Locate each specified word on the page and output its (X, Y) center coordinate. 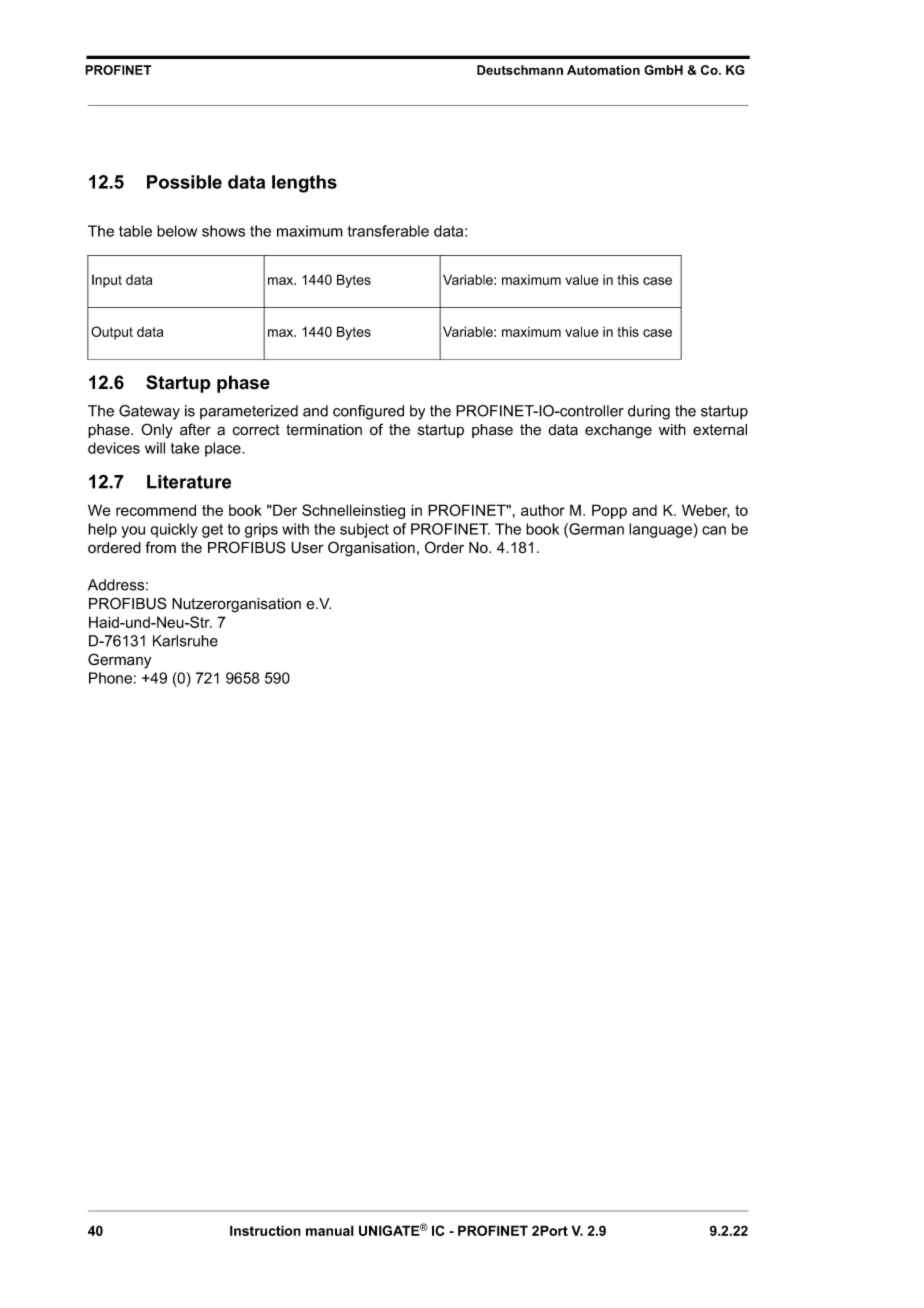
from (160, 547)
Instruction (265, 1230)
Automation (603, 70)
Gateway (149, 412)
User (307, 548)
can (714, 530)
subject (364, 530)
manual (330, 1230)
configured (368, 412)
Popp (609, 511)
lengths (304, 184)
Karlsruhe (185, 641)
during (649, 412)
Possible (184, 182)
